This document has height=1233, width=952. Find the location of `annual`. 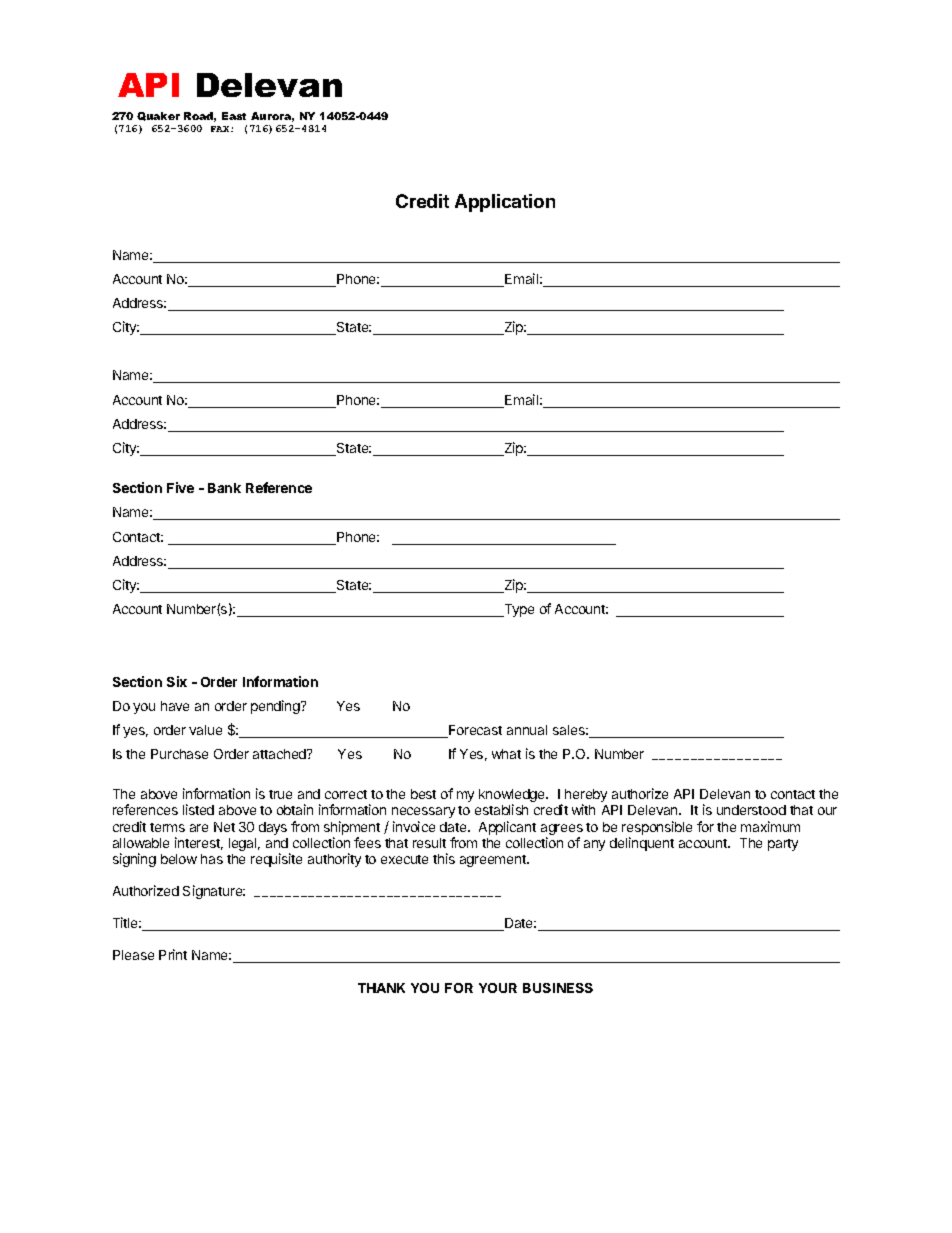

annual is located at coordinates (527, 730).
